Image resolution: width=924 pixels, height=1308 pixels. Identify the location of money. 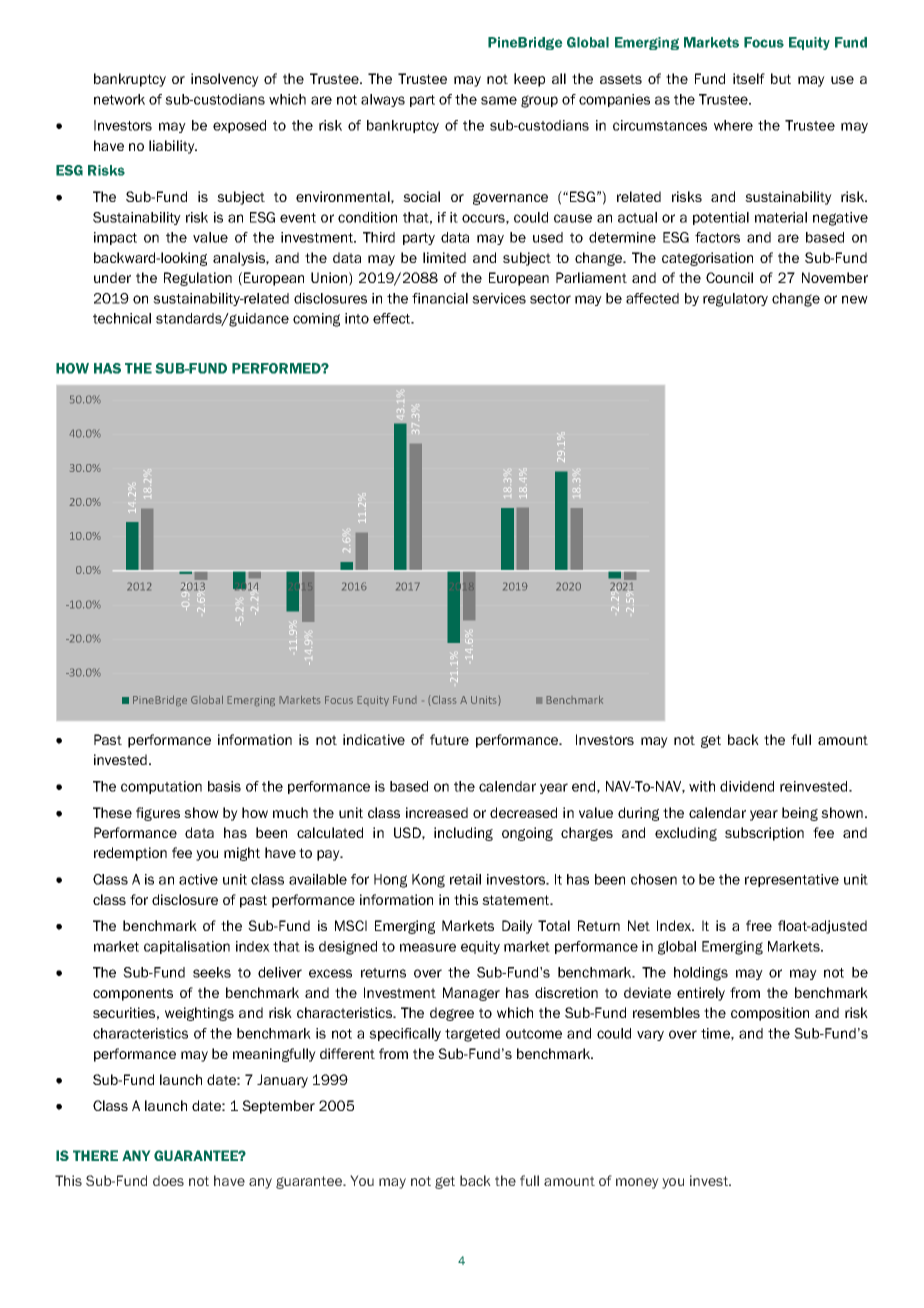
(637, 1183).
